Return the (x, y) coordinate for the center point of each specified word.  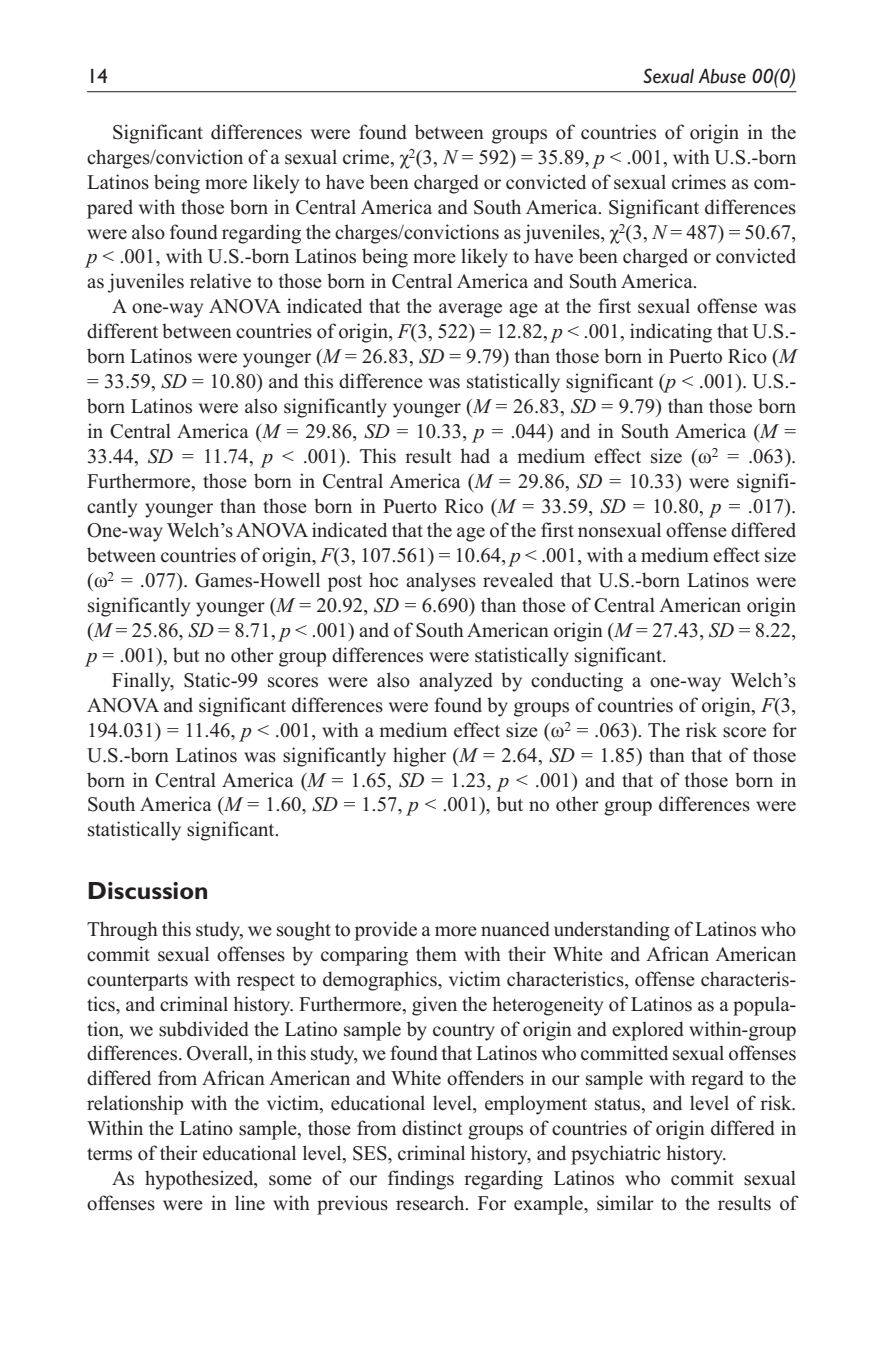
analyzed (456, 682)
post (345, 583)
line (250, 1203)
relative (220, 281)
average (470, 310)
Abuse (722, 76)
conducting (577, 682)
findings (421, 1180)
